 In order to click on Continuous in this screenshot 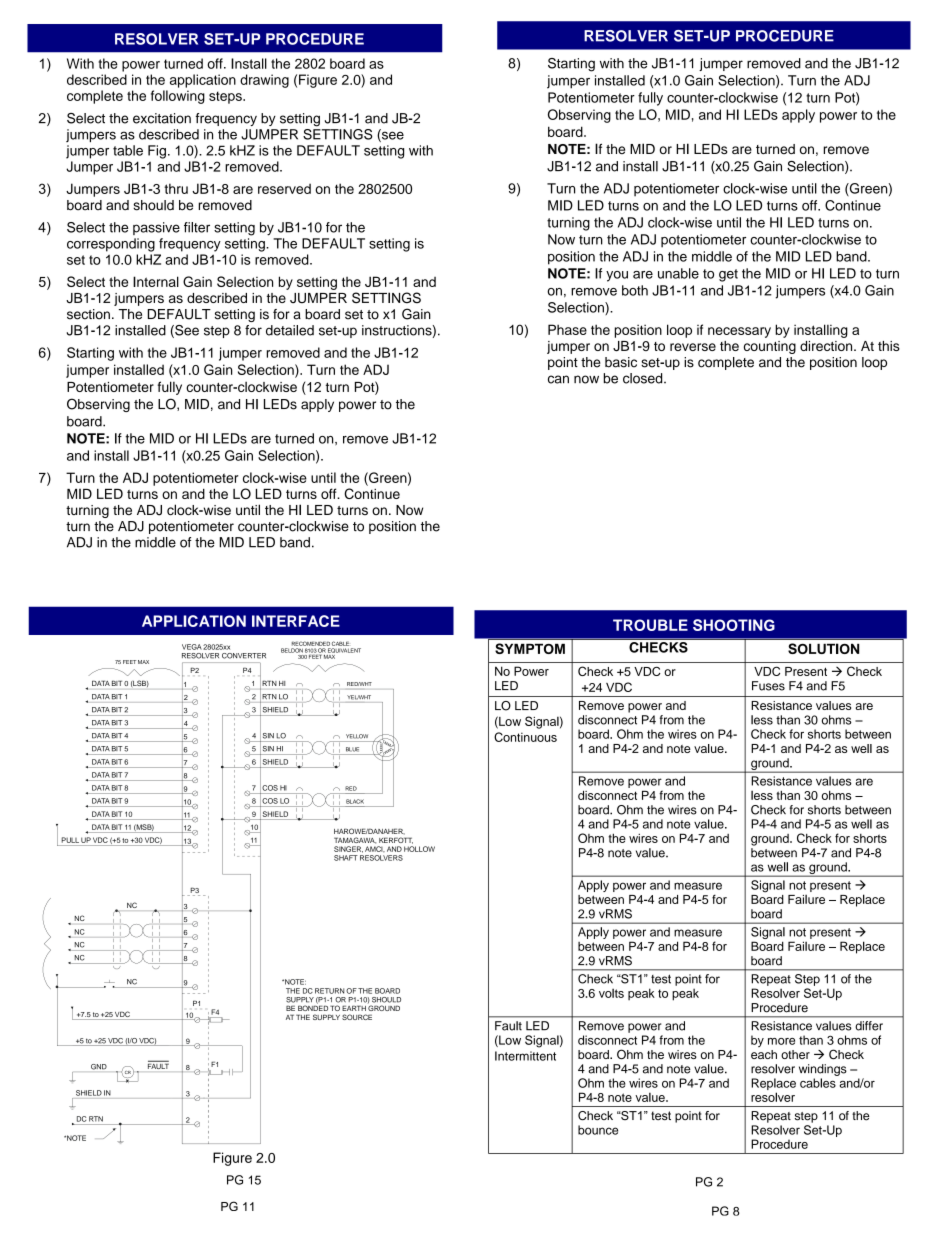, I will do `click(525, 737)`.
